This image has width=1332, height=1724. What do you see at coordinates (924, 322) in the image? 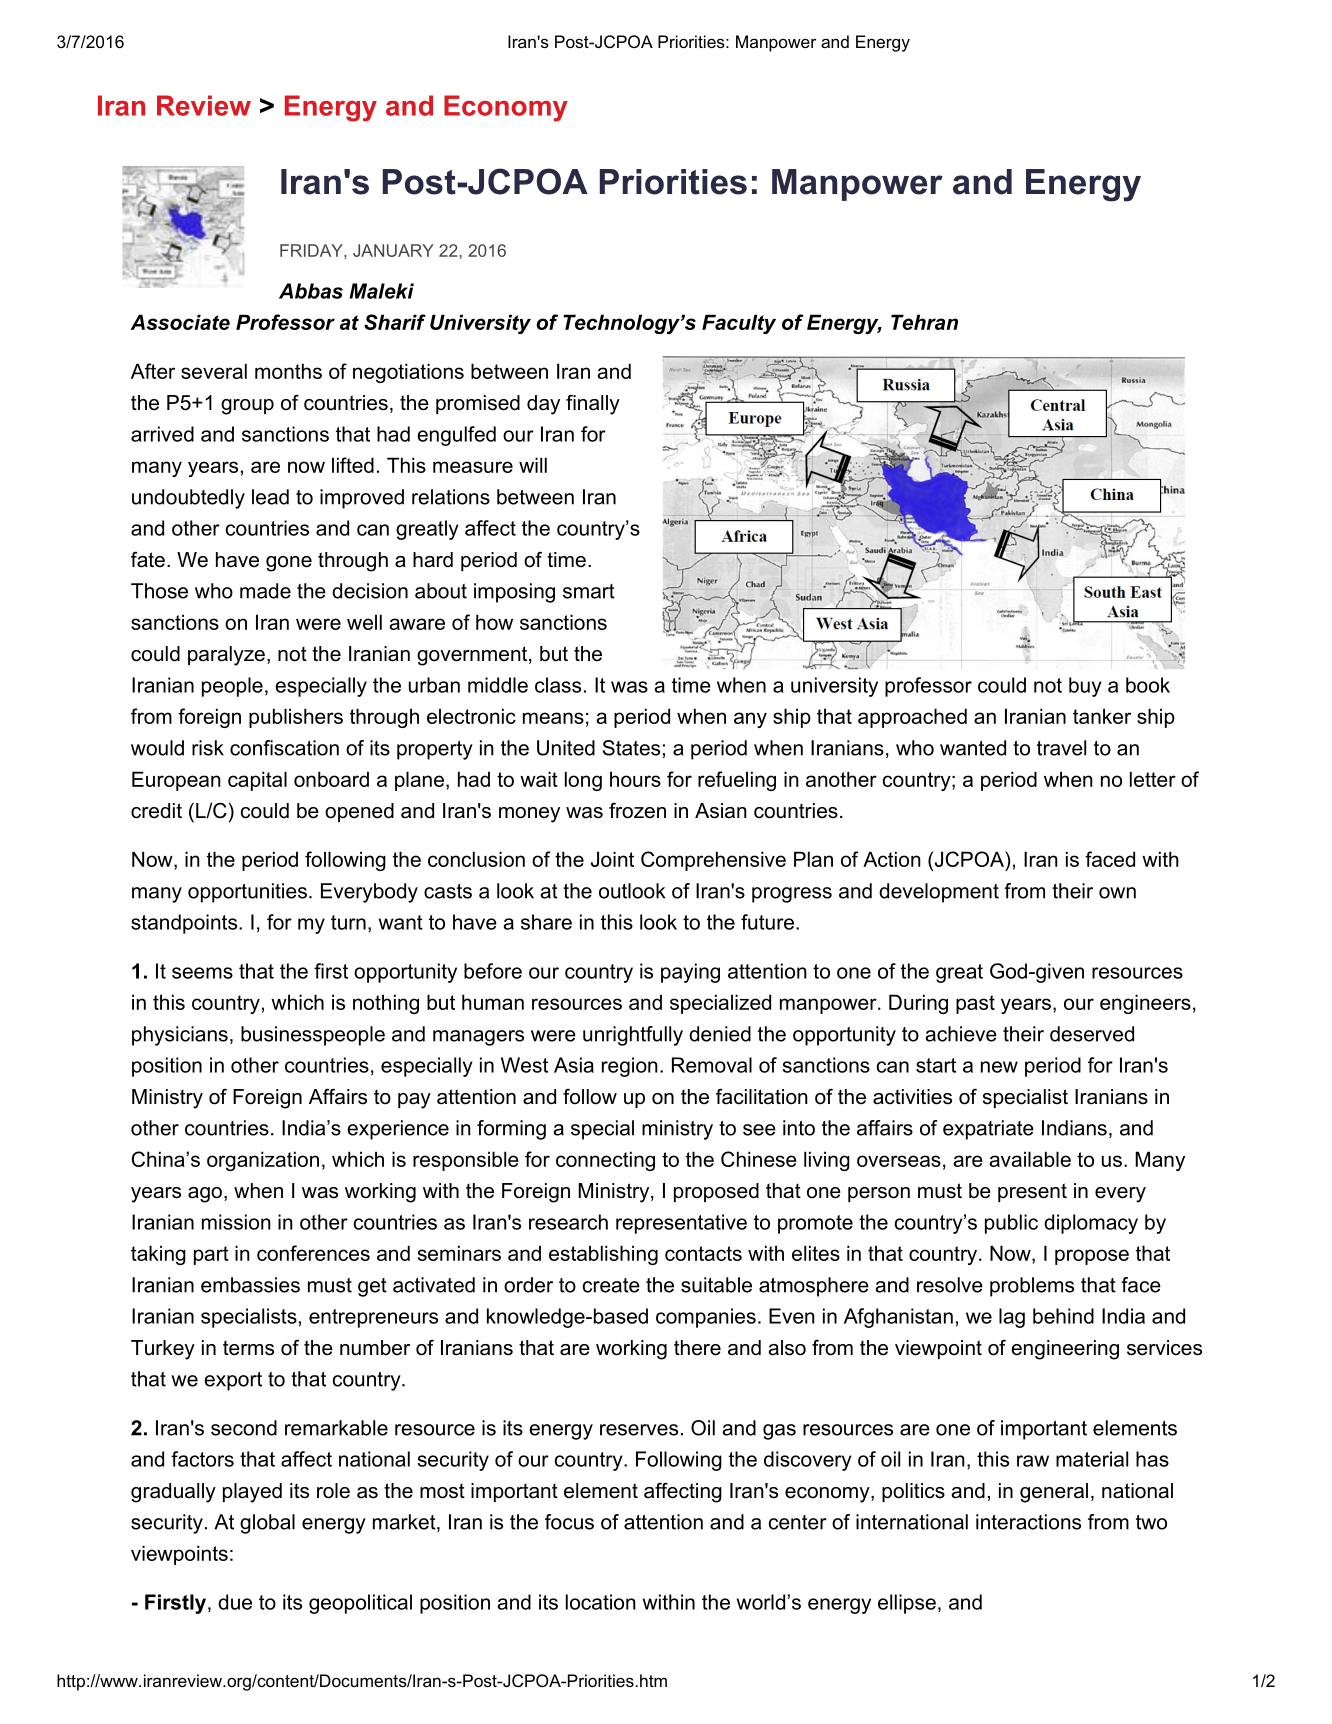
I see `Tehran` at bounding box center [924, 322].
